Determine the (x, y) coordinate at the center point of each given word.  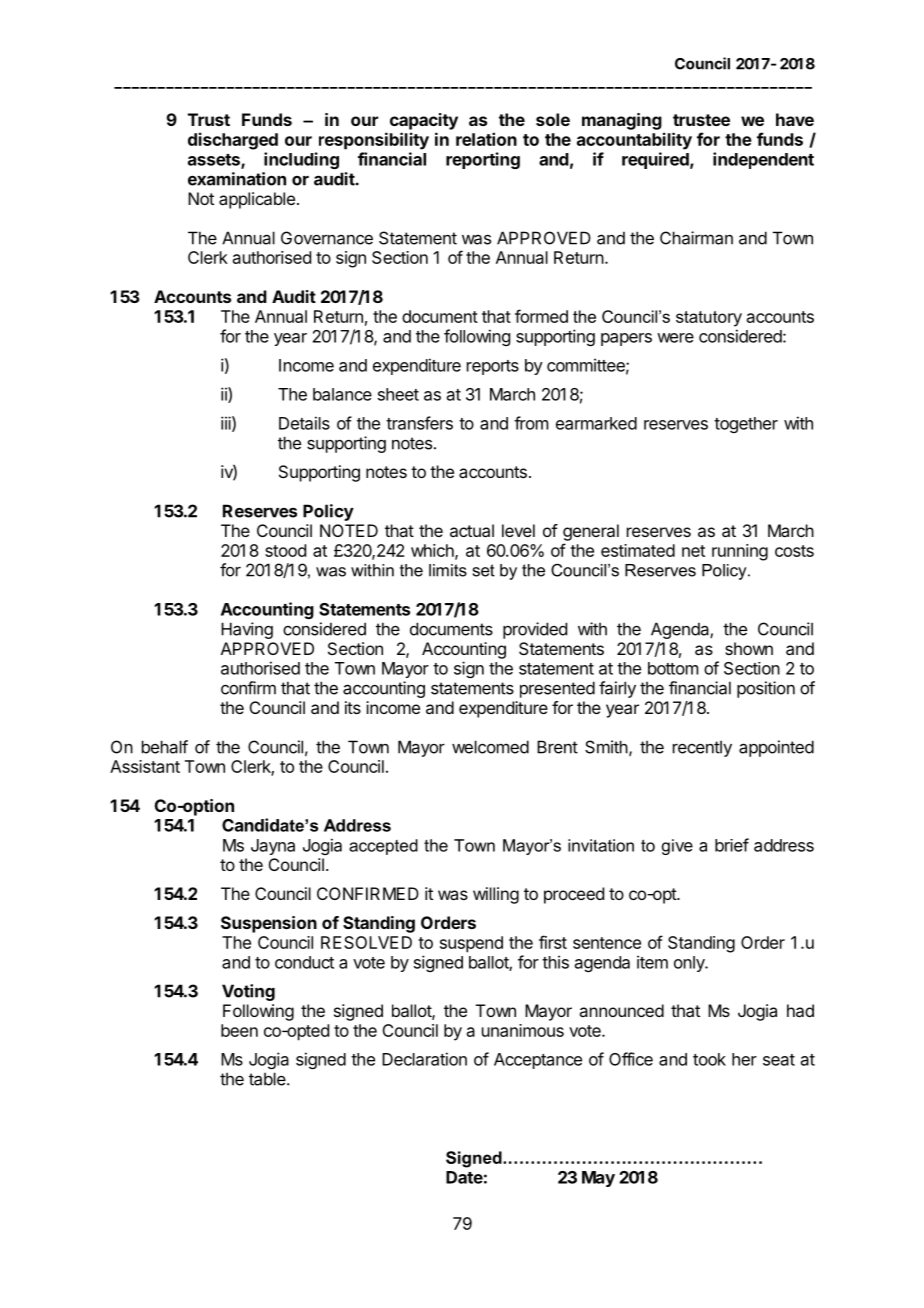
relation (486, 139)
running (740, 552)
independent (763, 160)
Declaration (424, 1059)
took (709, 1059)
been (239, 1030)
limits (448, 570)
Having (247, 630)
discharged (233, 141)
